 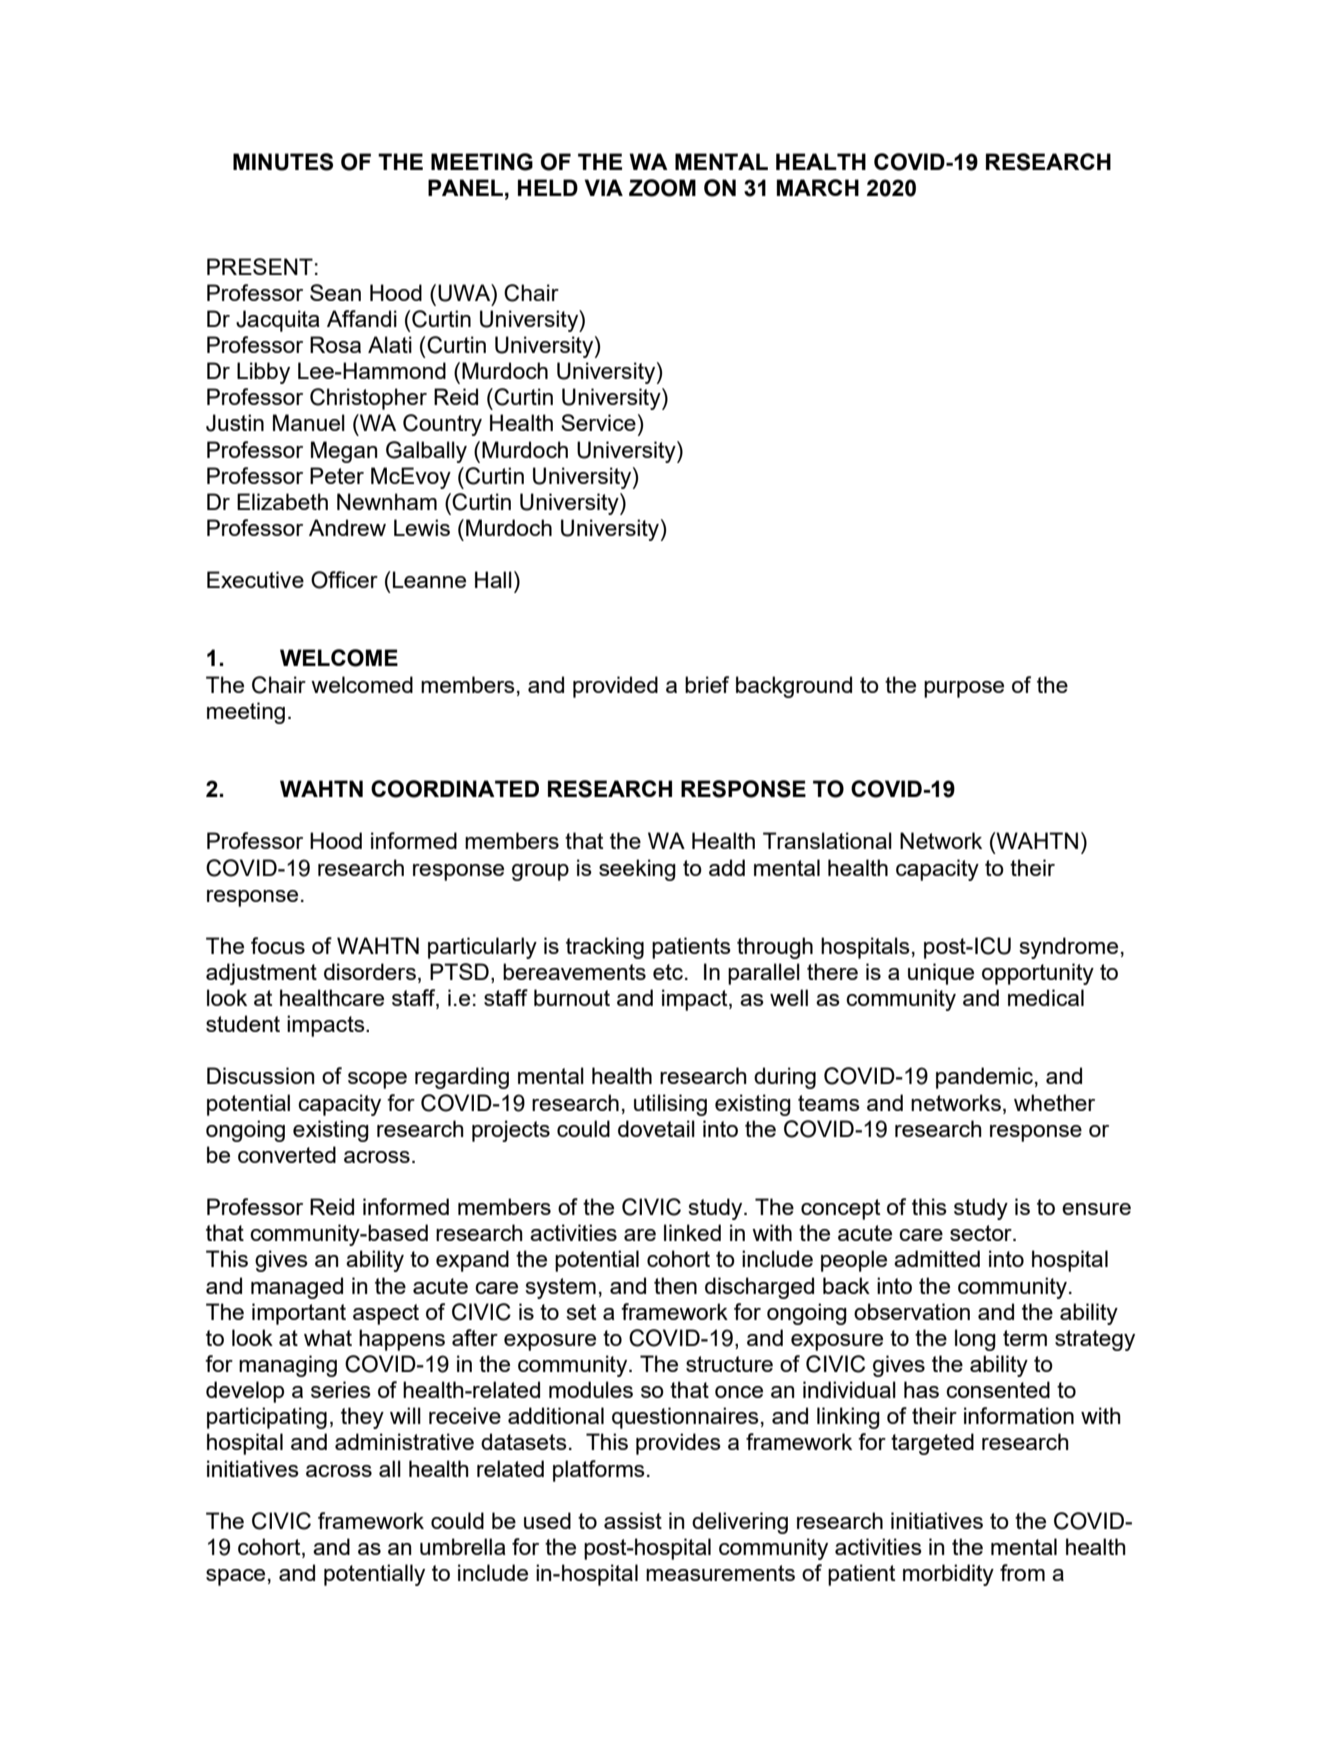 What do you see at coordinates (235, 1577) in the screenshot?
I see `space` at bounding box center [235, 1577].
